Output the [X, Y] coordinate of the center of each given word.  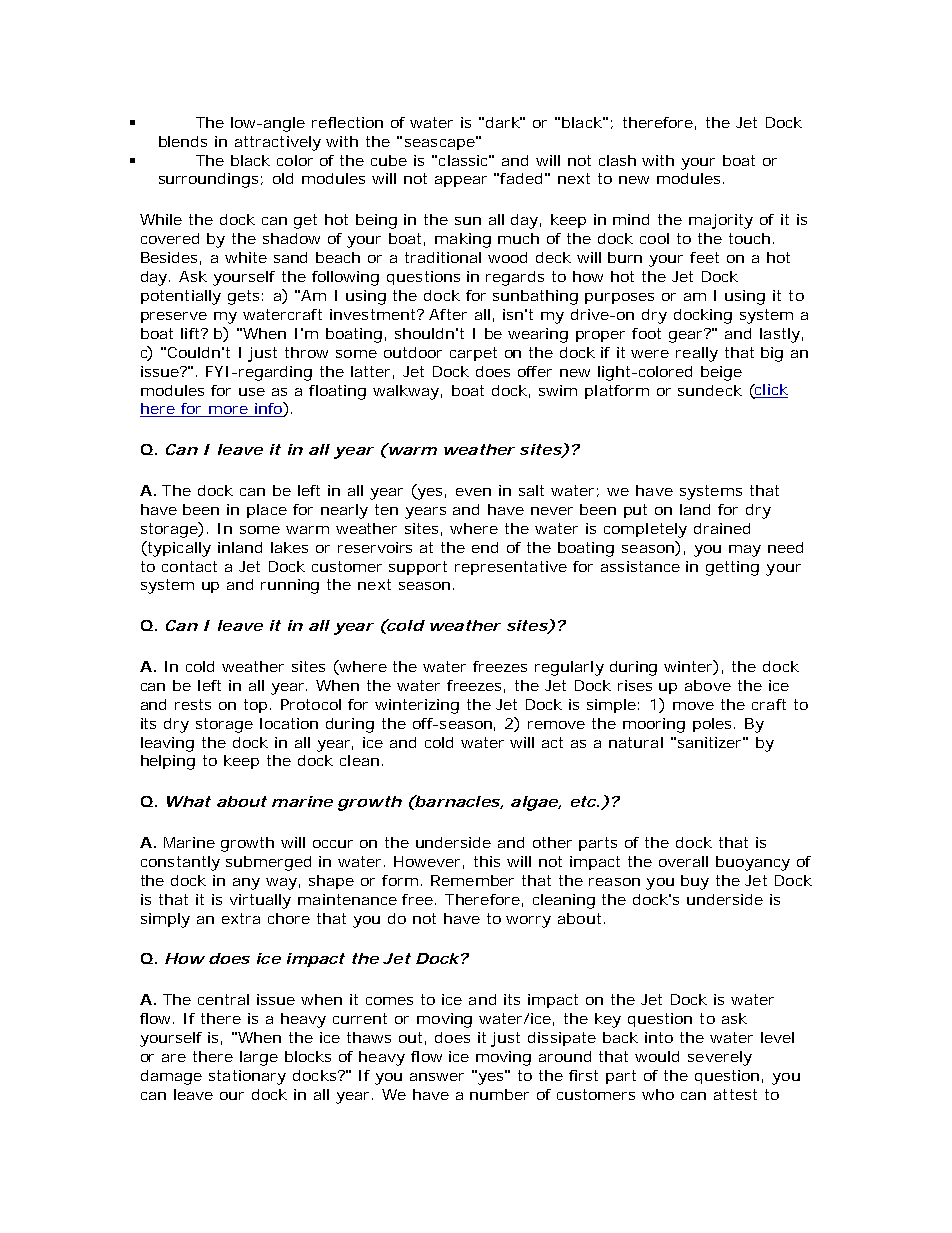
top [255, 706]
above [708, 685]
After [448, 314]
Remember [472, 880]
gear [687, 335]
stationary [247, 1077]
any [246, 884]
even [473, 492]
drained [722, 528]
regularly [569, 668]
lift [192, 333]
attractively [278, 143]
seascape [440, 144]
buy [695, 882]
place [267, 511]
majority [721, 221]
